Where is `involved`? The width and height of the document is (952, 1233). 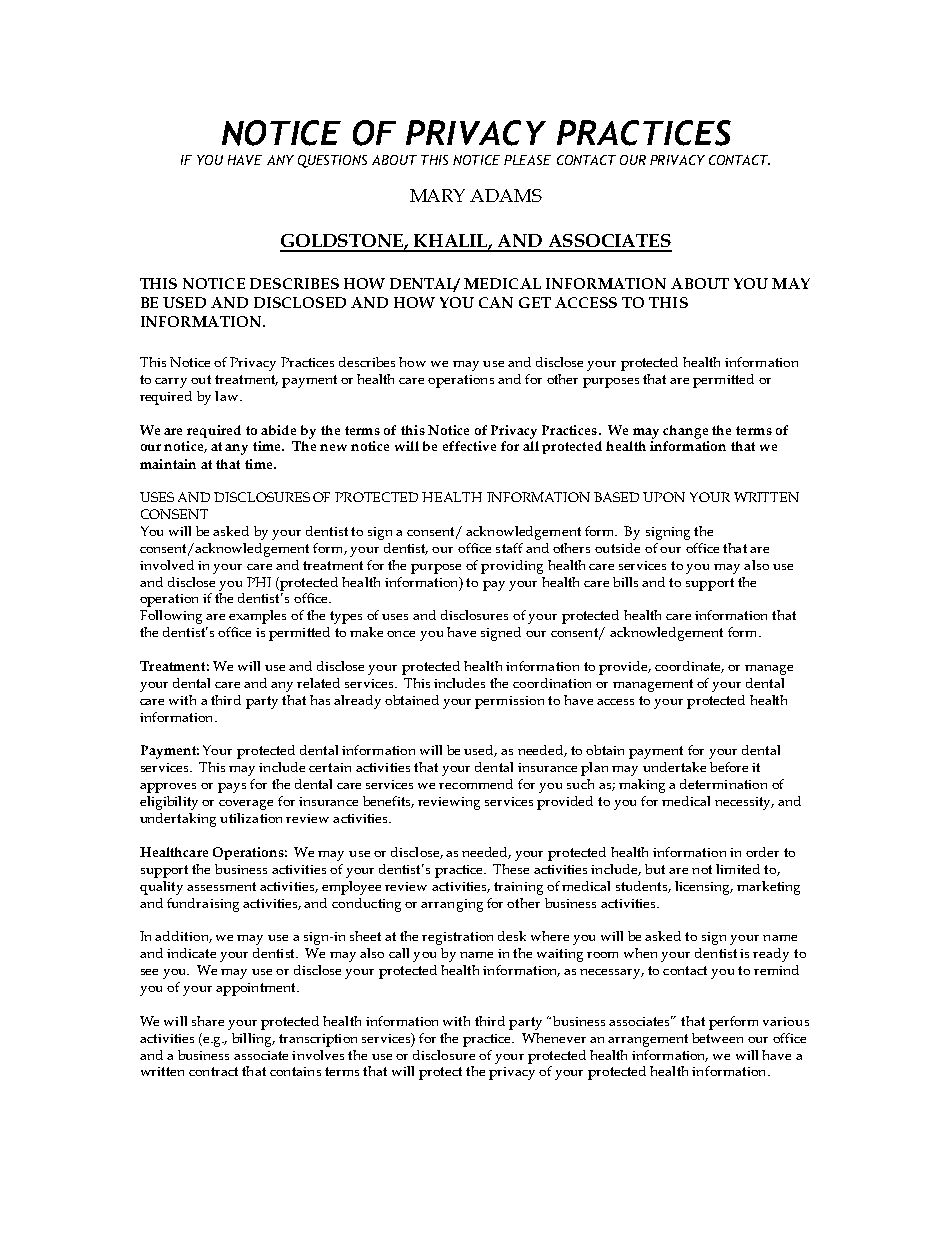 involved is located at coordinates (167, 565).
